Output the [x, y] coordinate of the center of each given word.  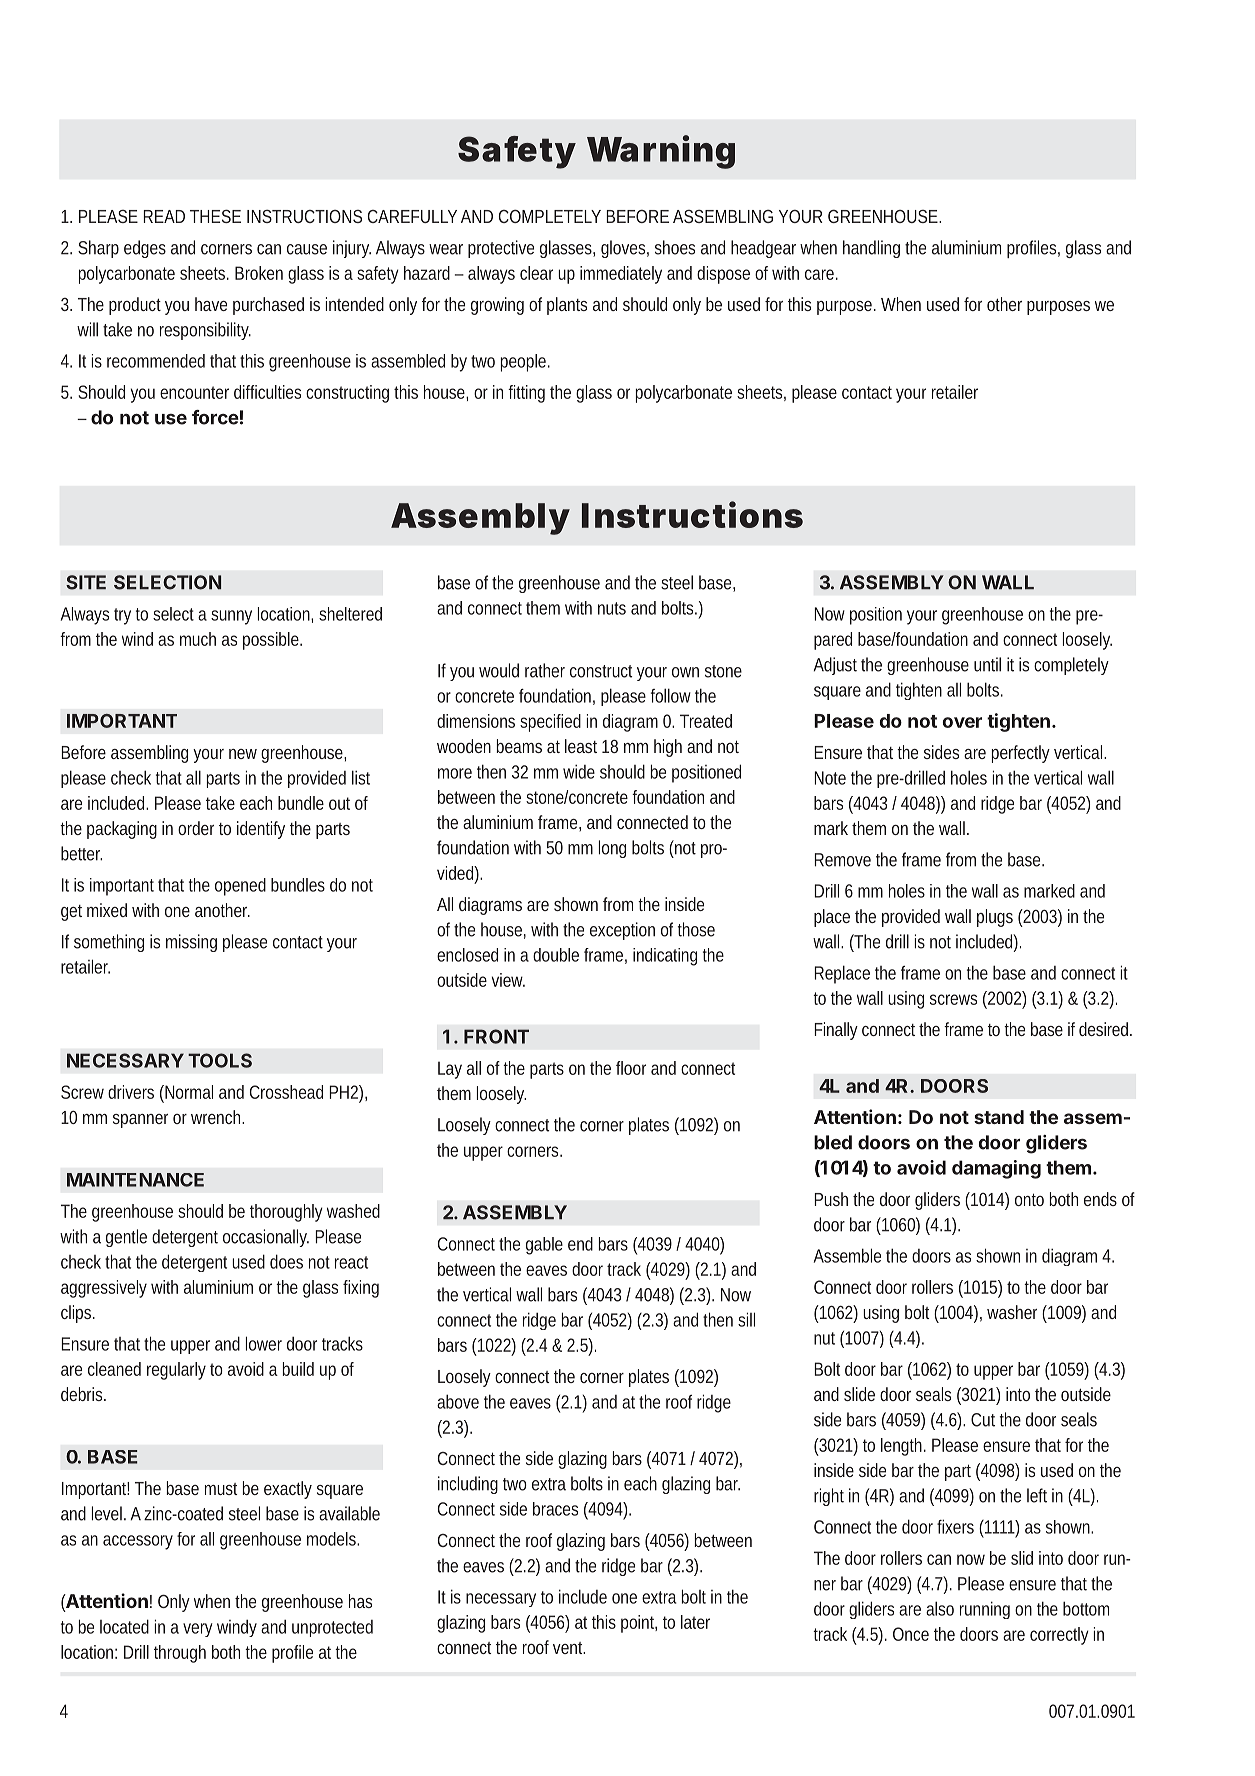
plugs [995, 918]
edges [145, 249]
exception [622, 931]
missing [191, 943]
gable [544, 1246]
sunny [231, 617]
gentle [126, 1238]
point [639, 1624]
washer [1012, 1312]
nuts [612, 608]
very [198, 1630]
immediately [621, 275]
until [987, 664]
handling [871, 249]
